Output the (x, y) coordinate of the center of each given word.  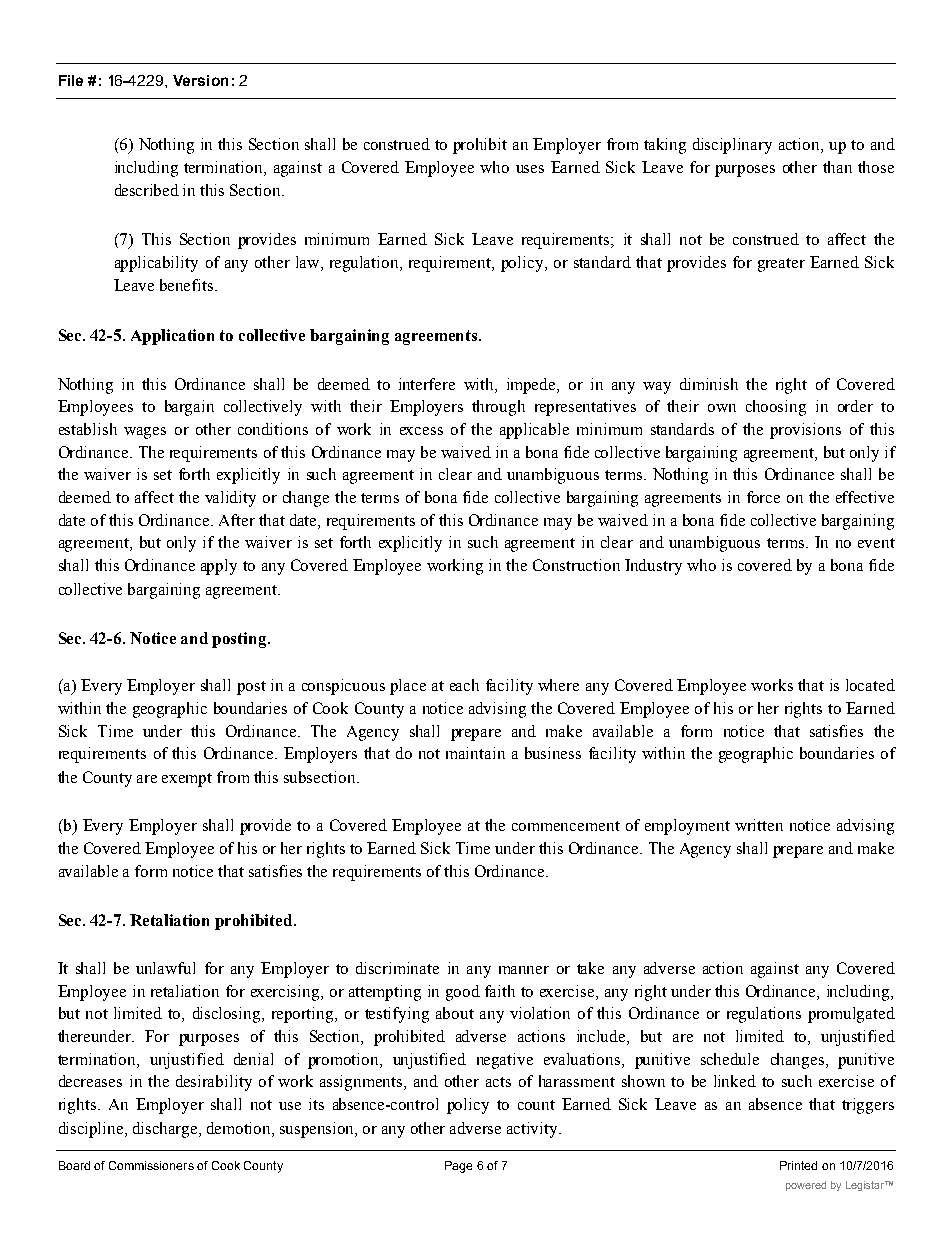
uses (530, 169)
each (464, 685)
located (870, 685)
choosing (776, 408)
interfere (427, 384)
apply (219, 567)
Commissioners (151, 1165)
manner (524, 970)
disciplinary (732, 146)
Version (200, 80)
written (759, 825)
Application (172, 337)
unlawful (165, 968)
